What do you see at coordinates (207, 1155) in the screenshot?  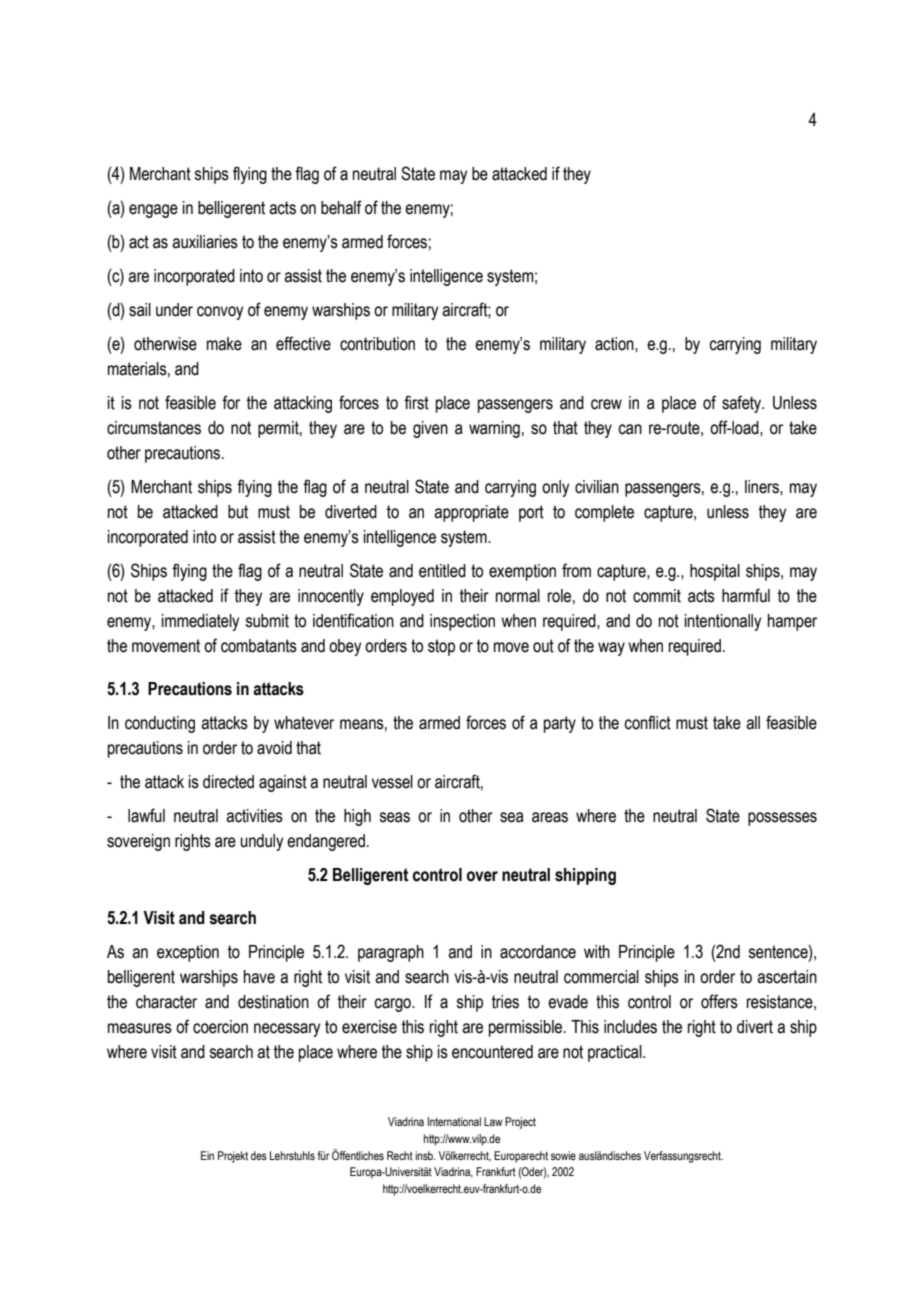 I see `Ein` at bounding box center [207, 1155].
